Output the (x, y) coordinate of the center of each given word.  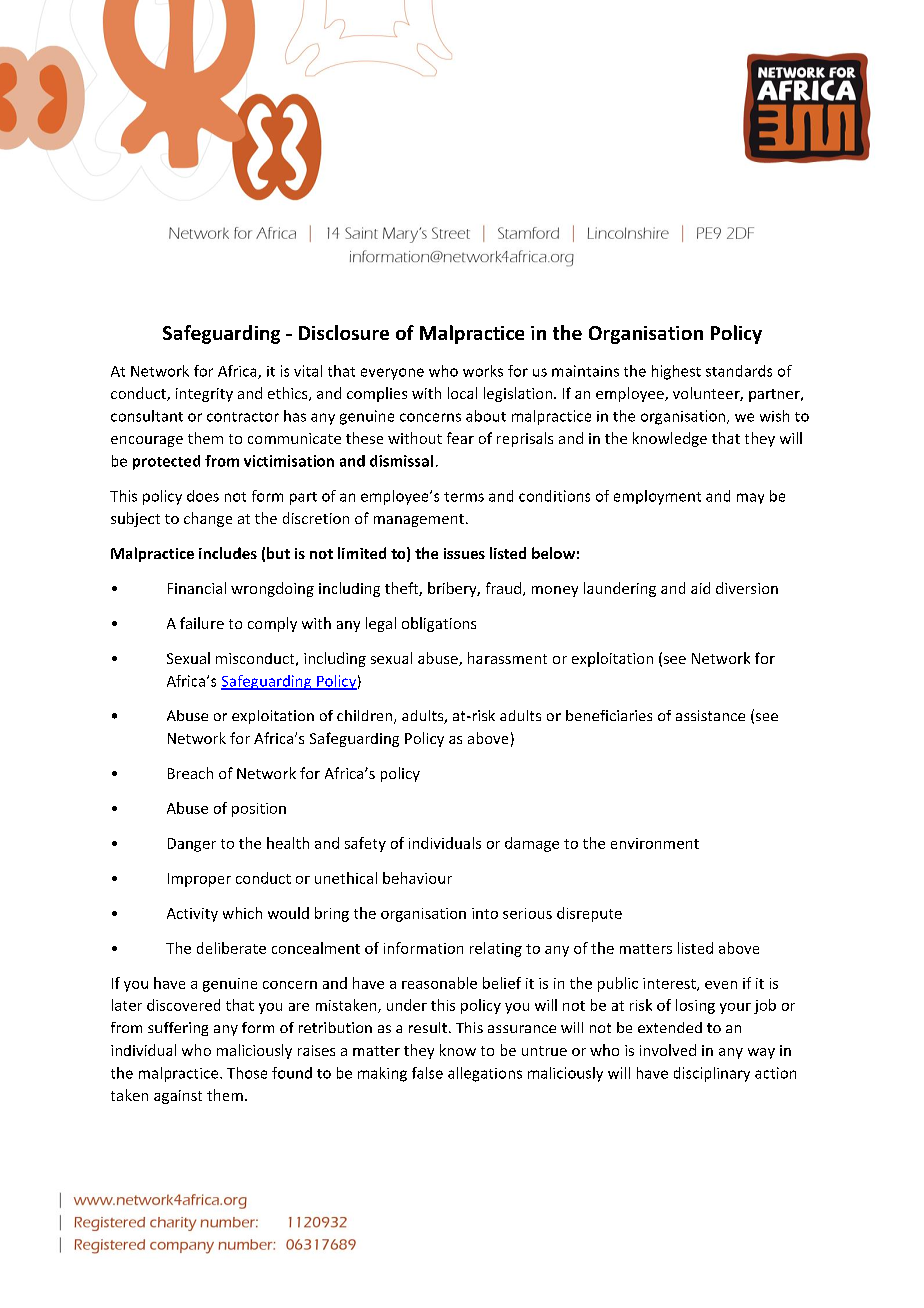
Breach (190, 773)
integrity (204, 395)
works (483, 371)
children (364, 715)
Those (247, 1073)
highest (676, 372)
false (427, 1073)
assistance (710, 715)
